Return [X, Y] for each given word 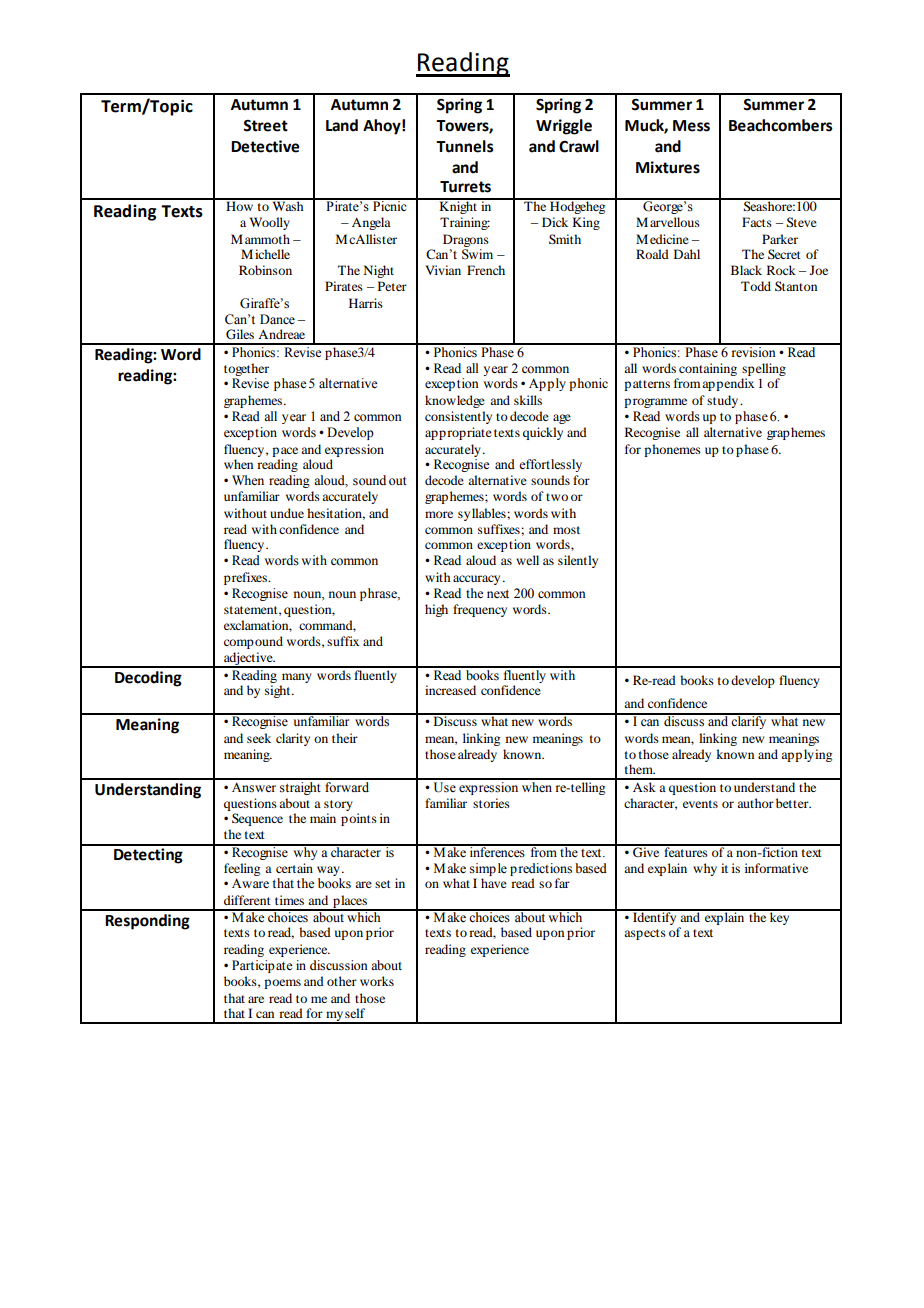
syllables [483, 514]
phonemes [672, 450]
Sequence [257, 819]
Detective [265, 146]
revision [753, 350]
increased [450, 690]
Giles [240, 334]
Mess [691, 126]
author [755, 803]
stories [491, 803]
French [486, 270]
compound [253, 642]
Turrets [465, 187]
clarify [749, 721]
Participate [262, 966]
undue [287, 513]
